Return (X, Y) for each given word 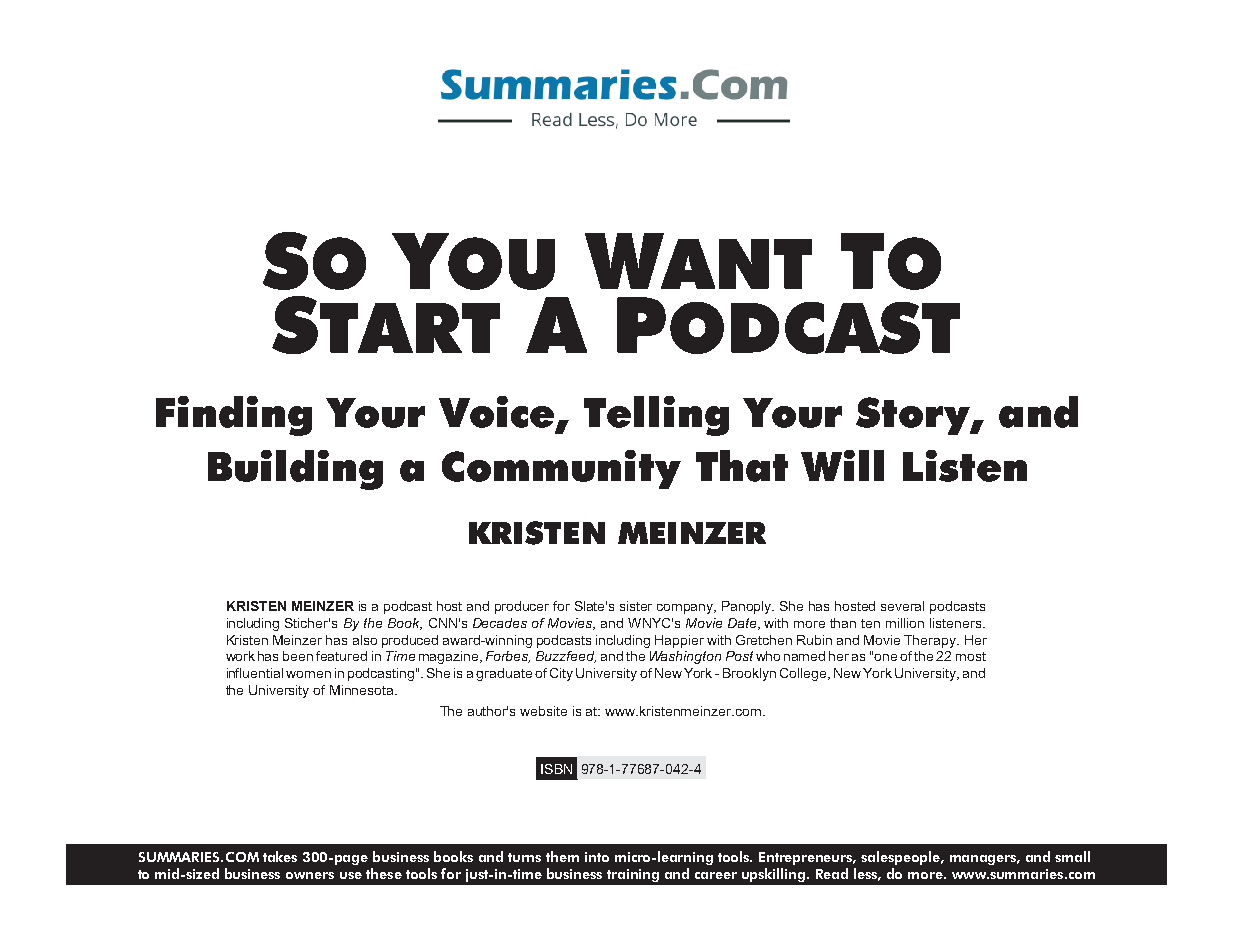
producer (522, 607)
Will (842, 465)
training (633, 875)
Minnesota (363, 690)
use (351, 875)
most (971, 656)
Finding (234, 416)
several (902, 606)
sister (636, 606)
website (543, 711)
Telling (656, 416)
